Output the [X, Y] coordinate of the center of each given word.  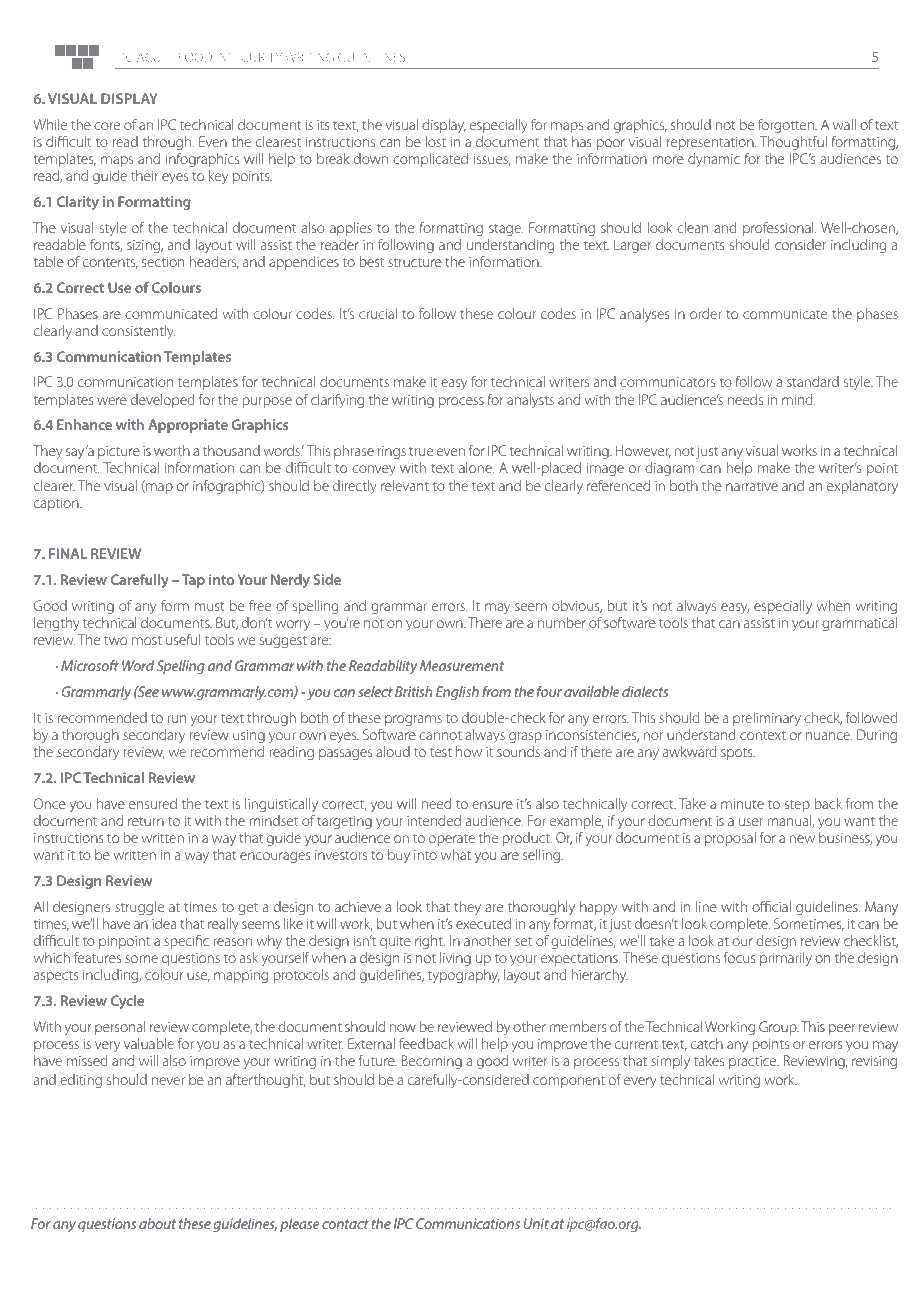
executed [483, 923]
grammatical [859, 624]
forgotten [787, 126]
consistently [138, 332]
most [147, 640]
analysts [530, 401]
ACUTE [155, 57]
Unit [536, 1223]
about [157, 1223]
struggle [139, 908]
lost [435, 141]
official [771, 906]
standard [813, 381]
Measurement [462, 665]
